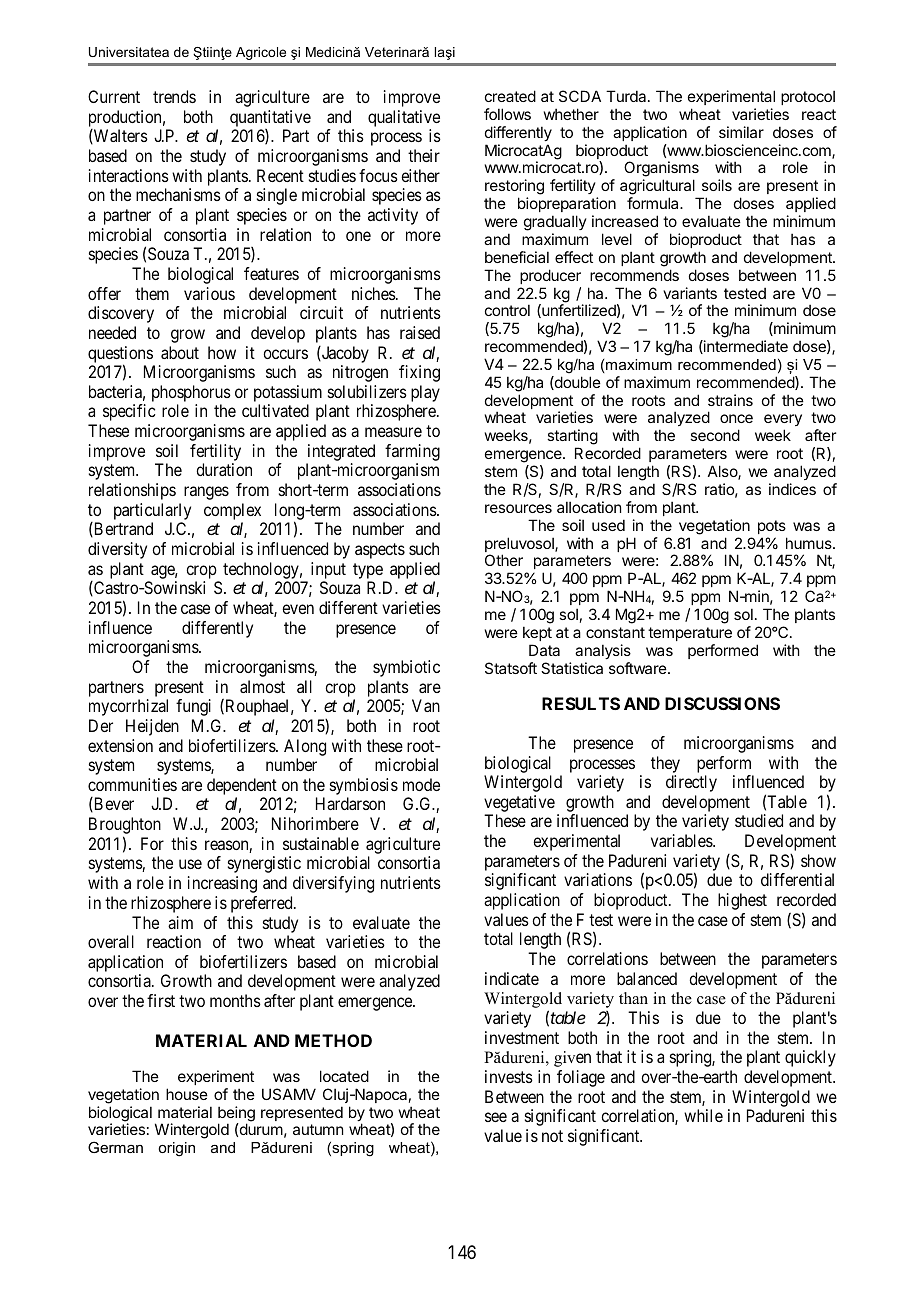 This screenshot has height=1308, width=924. What do you see at coordinates (174, 96) in the screenshot?
I see `trends` at bounding box center [174, 96].
